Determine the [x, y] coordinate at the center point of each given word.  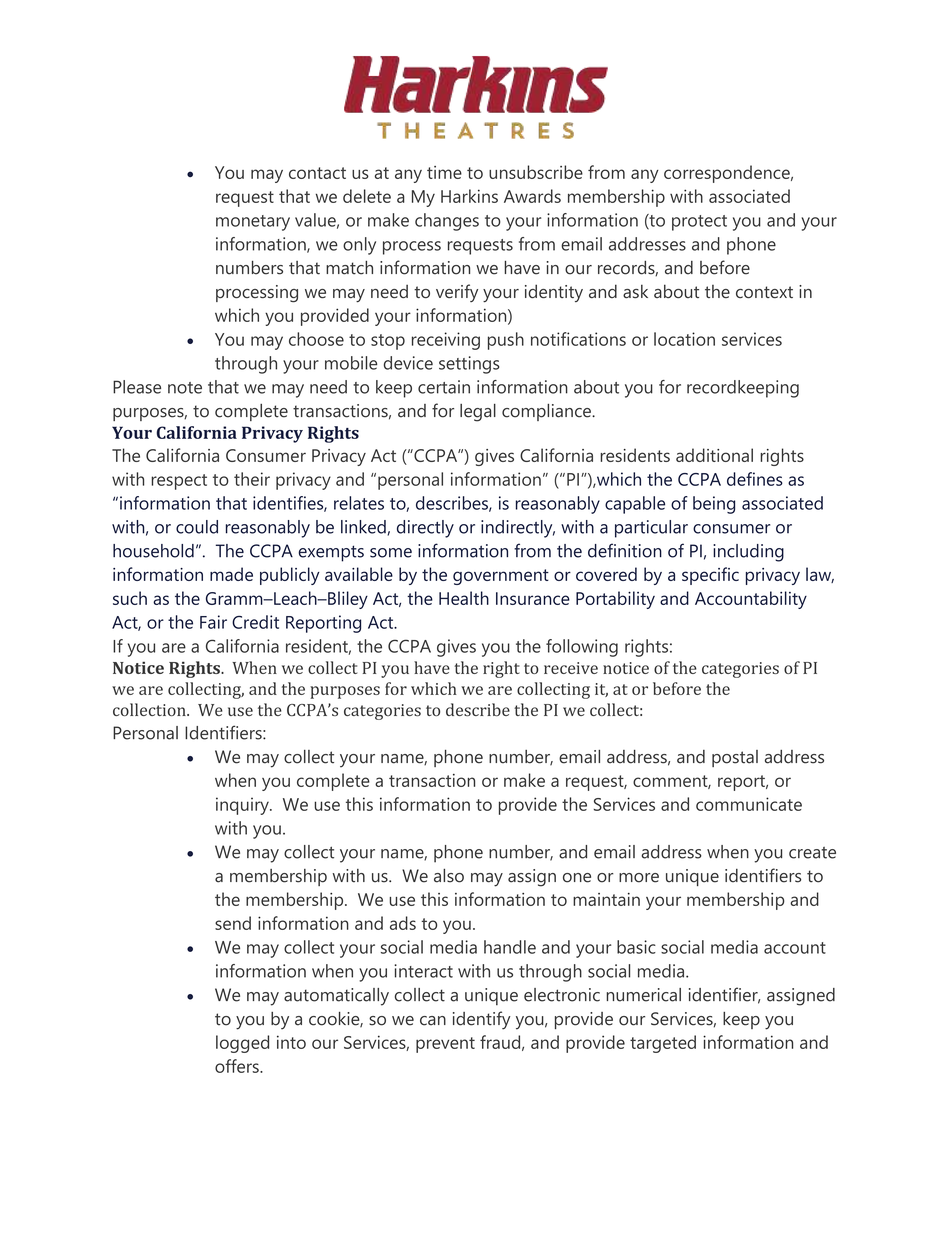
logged [242, 1044]
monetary [253, 223]
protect [699, 223]
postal [735, 758]
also [449, 876]
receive [571, 668]
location [684, 339]
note [185, 388]
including [748, 553]
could [197, 527]
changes [447, 222]
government [501, 577]
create [812, 853]
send [233, 923]
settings [469, 365]
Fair [213, 622]
